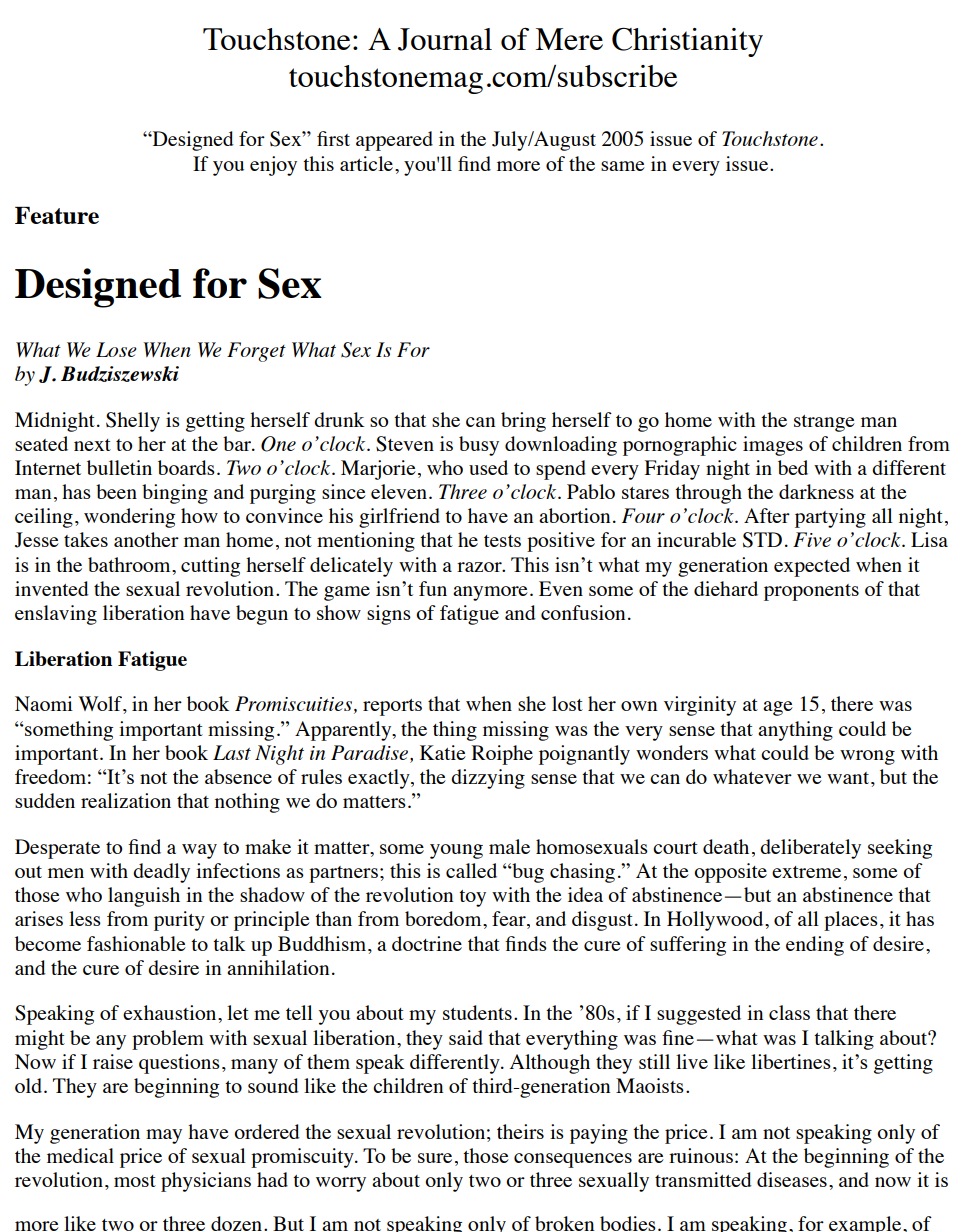 The height and width of the page is (1232, 967). I want to click on male, so click(509, 846).
